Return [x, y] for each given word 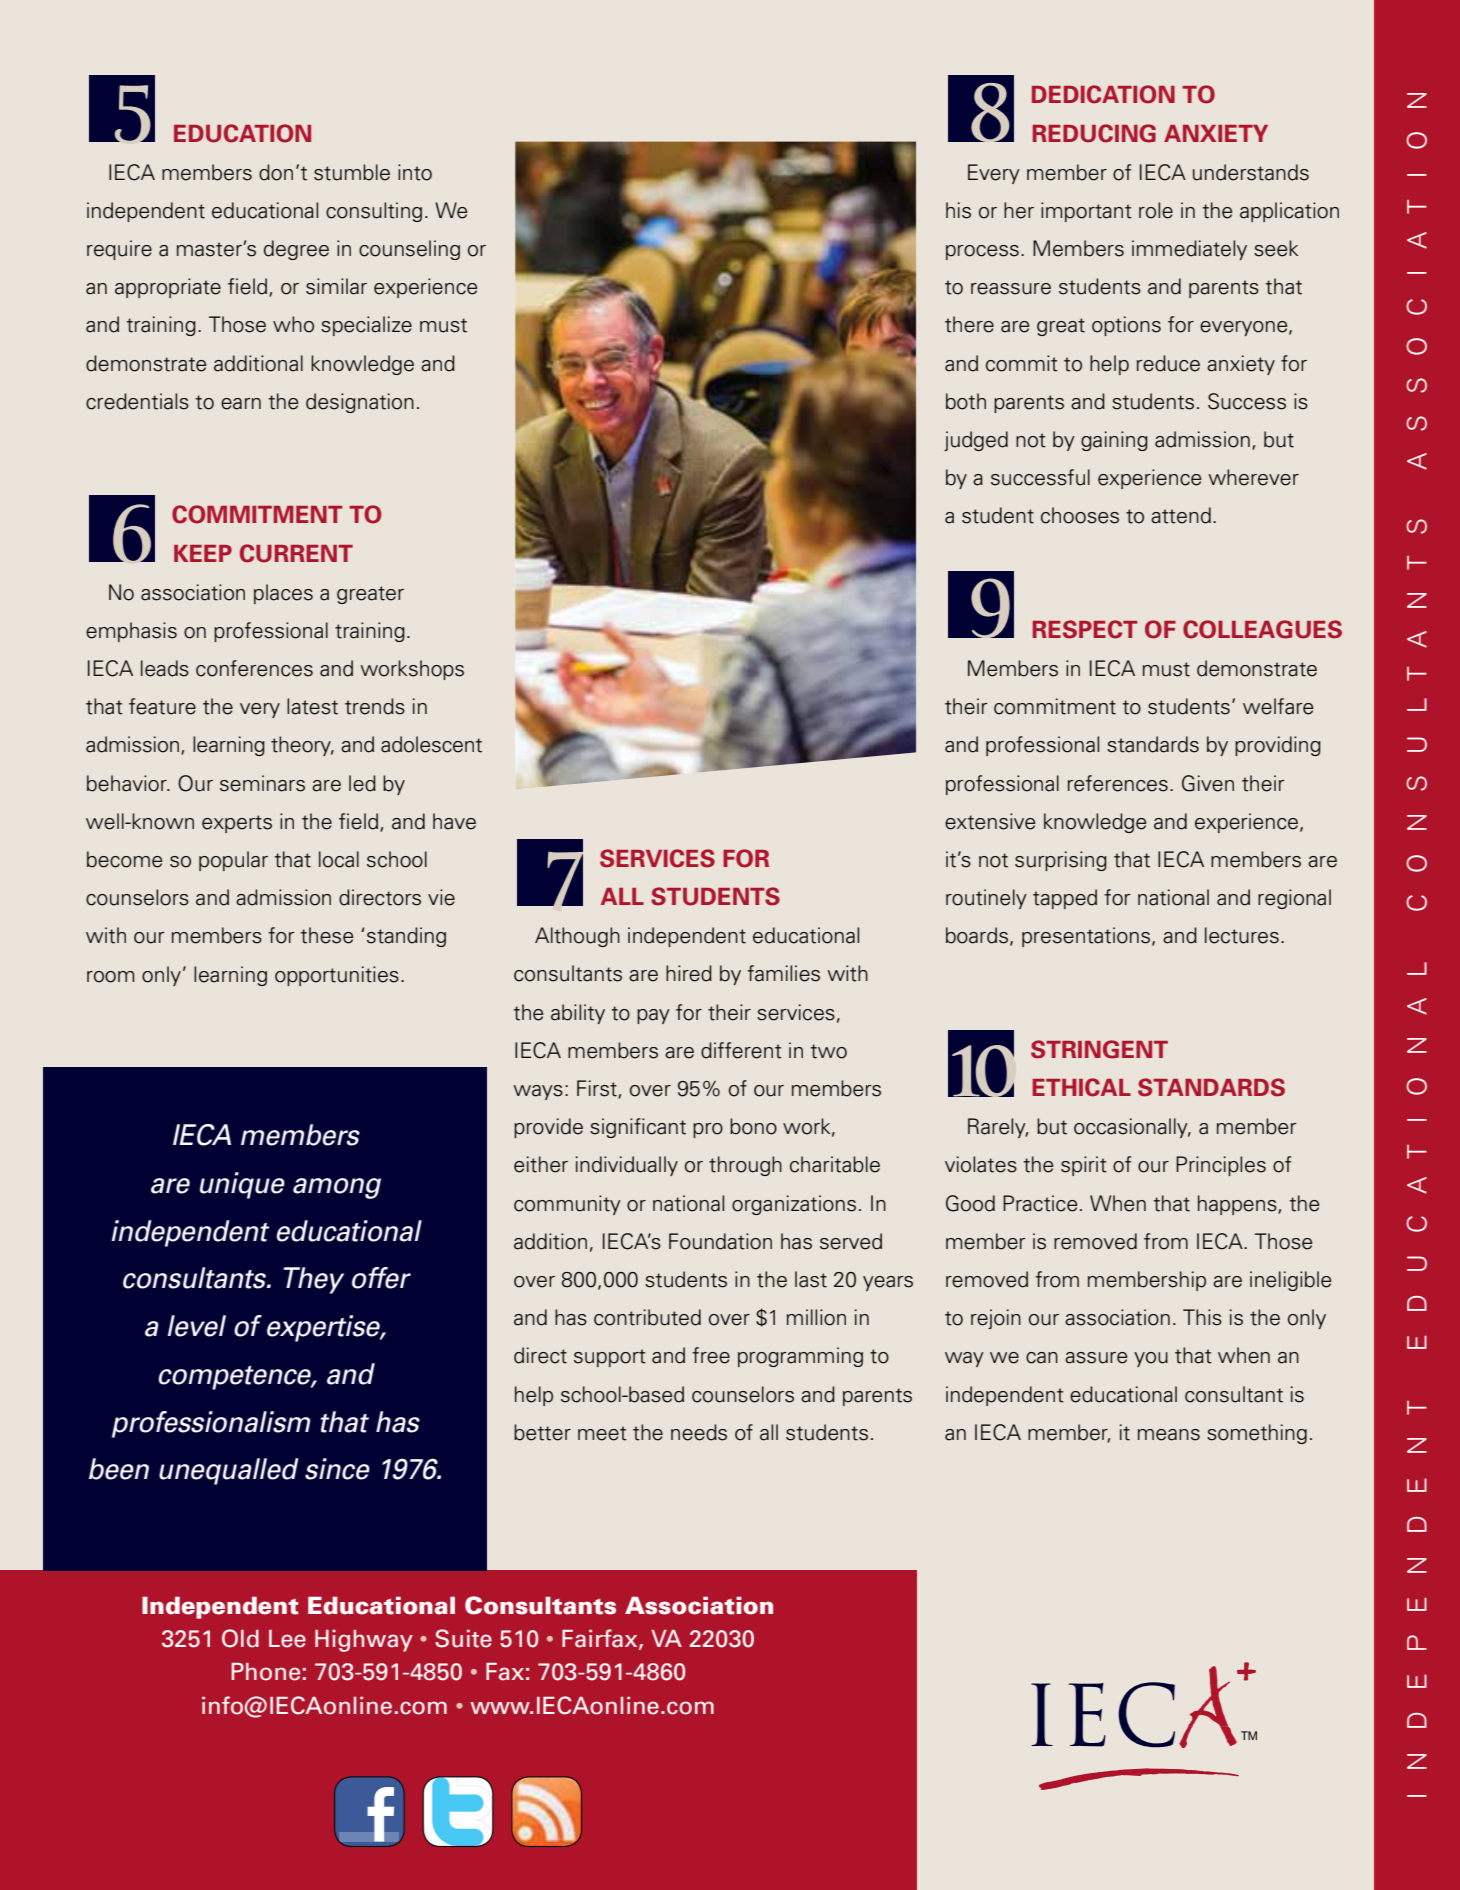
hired [689, 973]
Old [240, 1638]
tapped [1065, 899]
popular [233, 861]
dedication [1103, 94]
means [1169, 1435]
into [415, 172]
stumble [352, 172]
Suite [463, 1638]
